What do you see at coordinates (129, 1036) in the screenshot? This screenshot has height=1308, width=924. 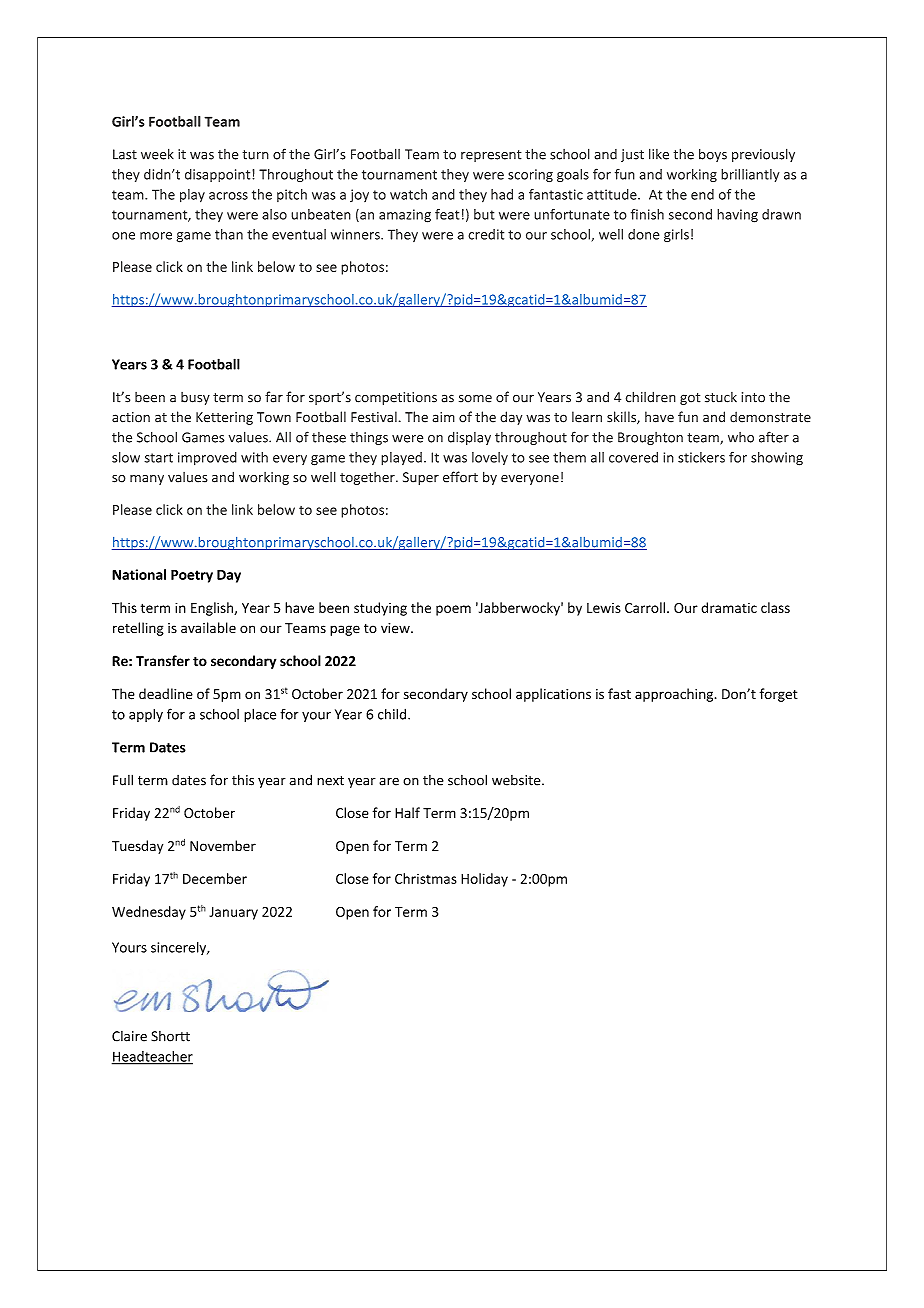 I see `Claire` at bounding box center [129, 1036].
